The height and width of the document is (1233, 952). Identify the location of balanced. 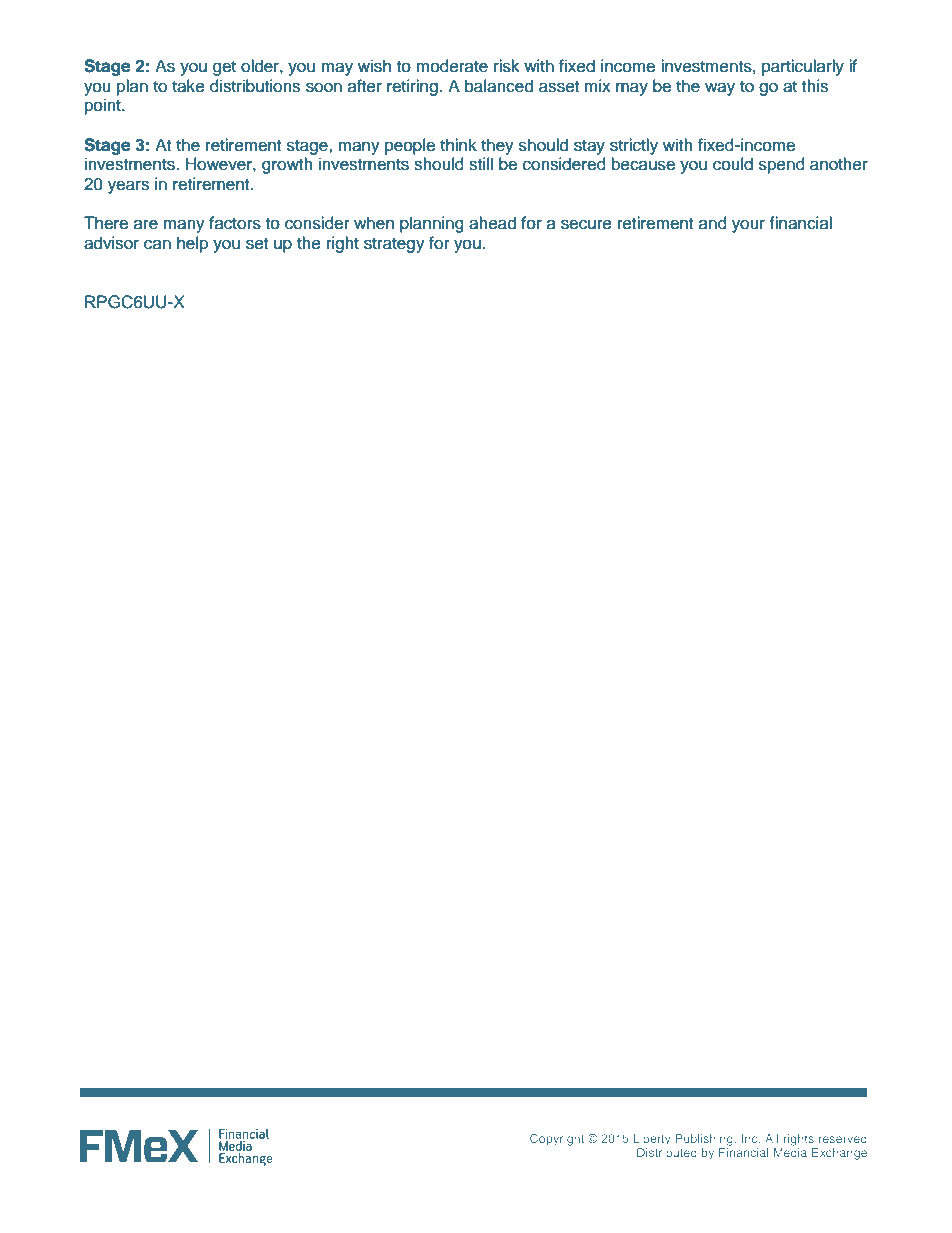
(499, 86).
